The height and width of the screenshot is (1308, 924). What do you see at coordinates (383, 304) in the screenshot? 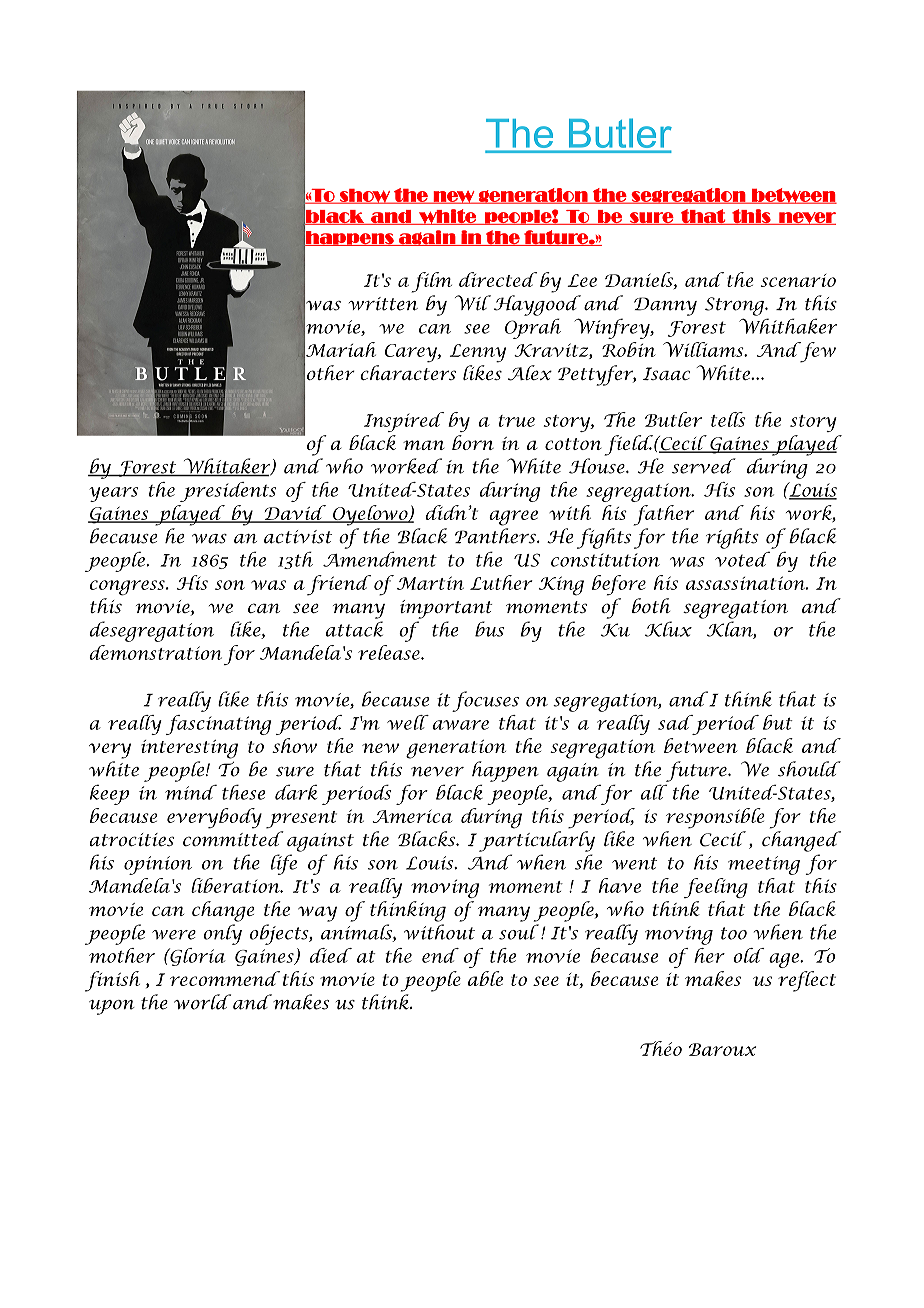
I see `written` at bounding box center [383, 304].
